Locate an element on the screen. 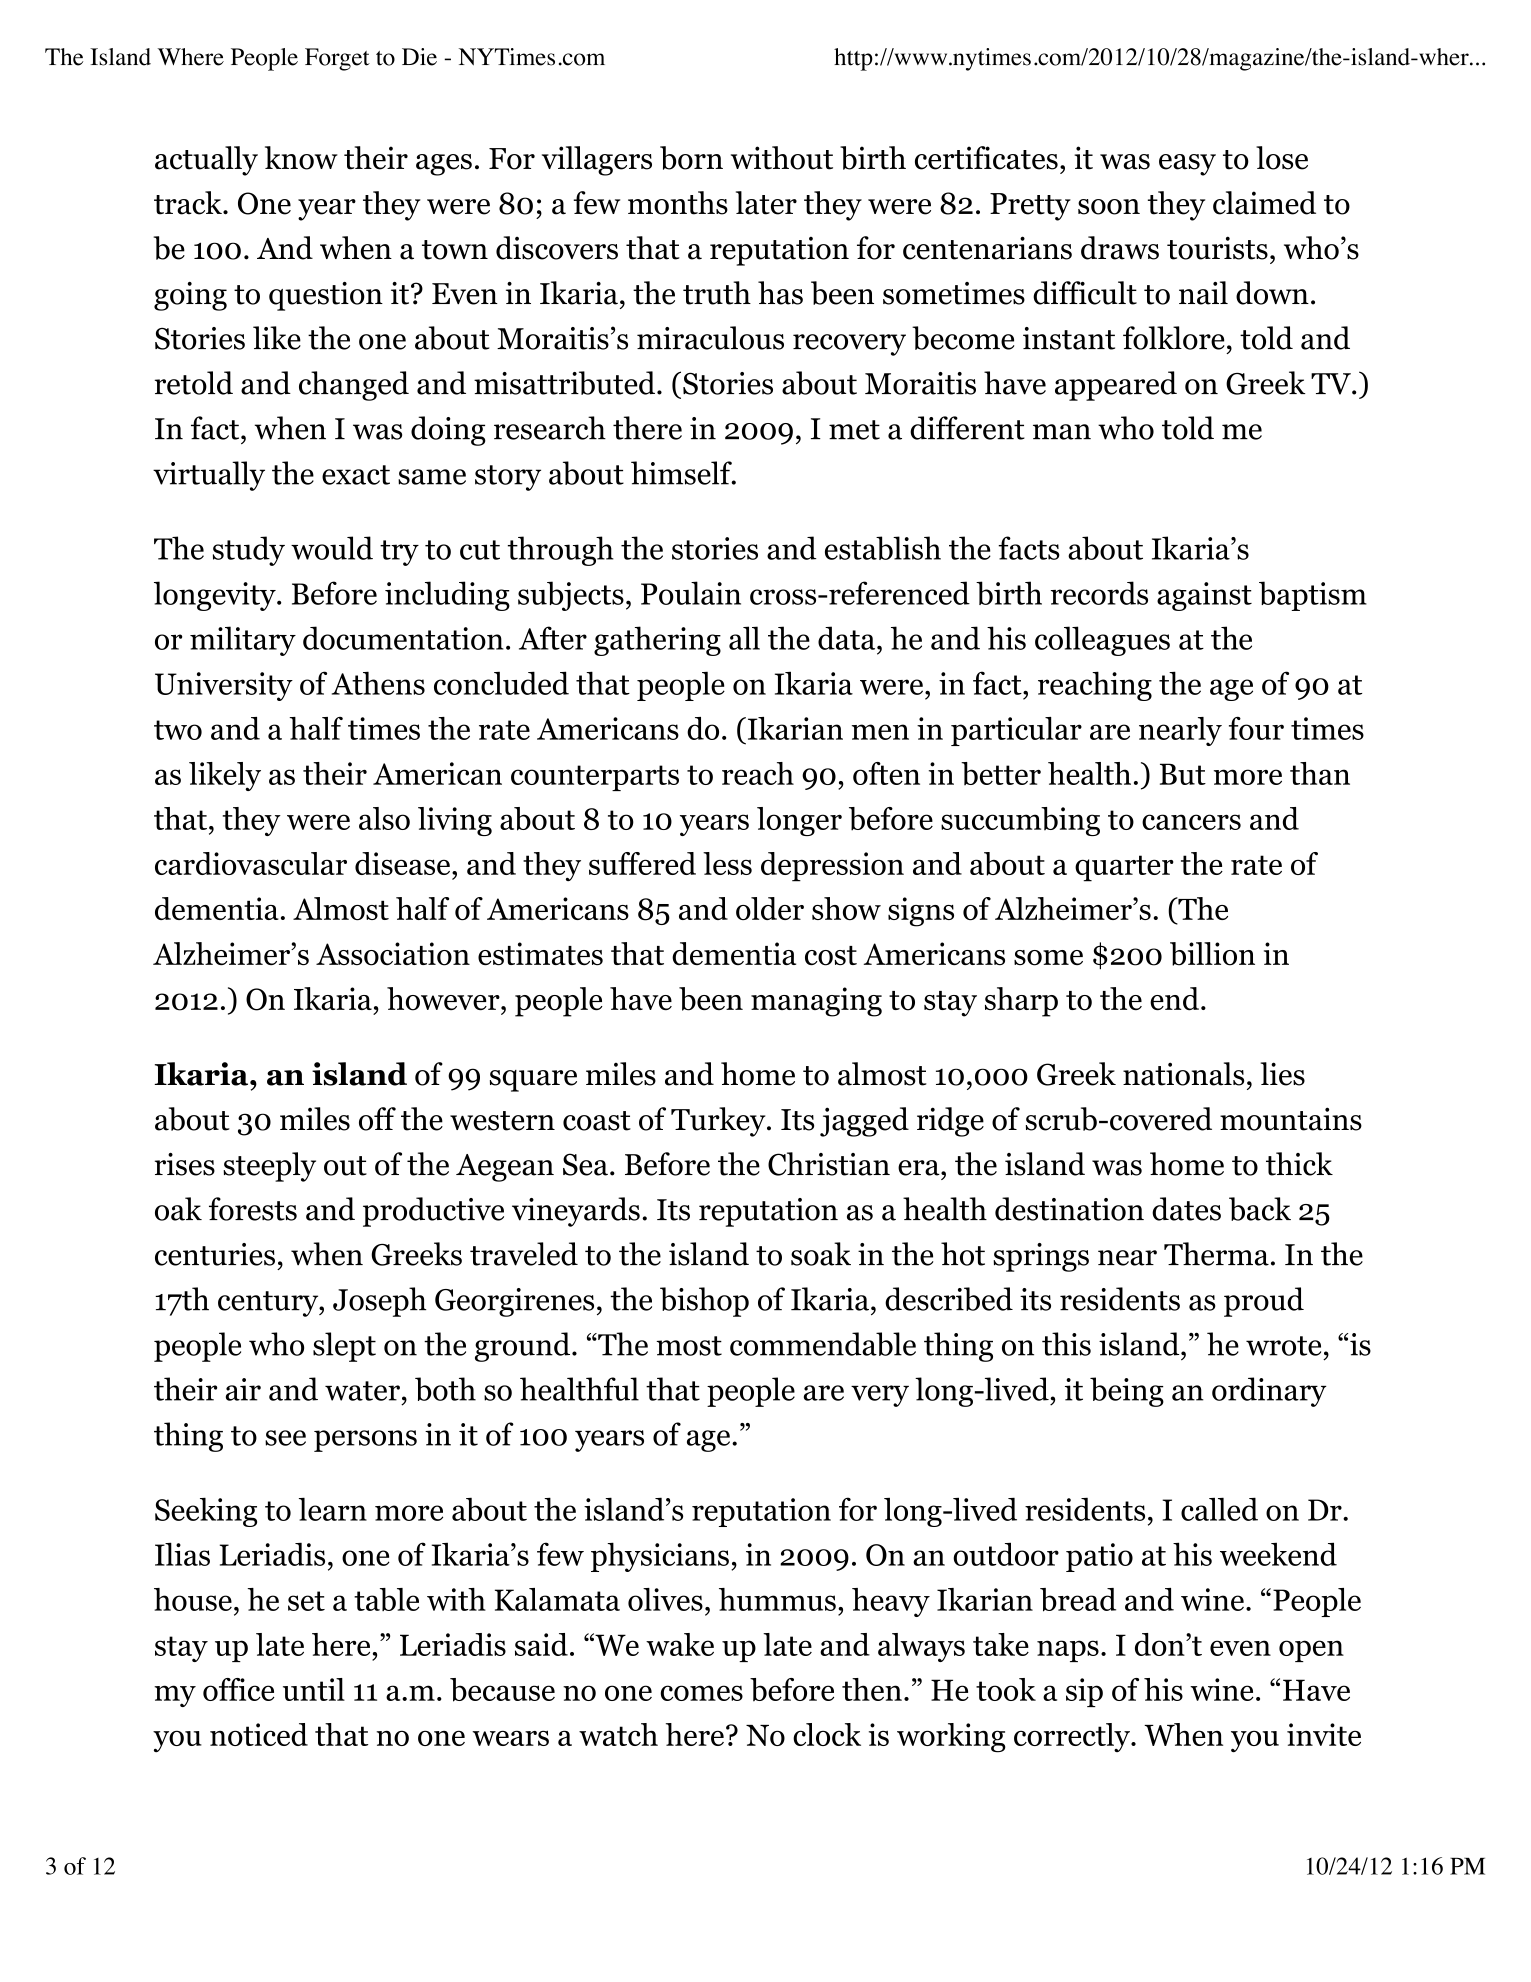 Image resolution: width=1531 pixels, height=1982 pixels. Forget is located at coordinates (337, 59).
